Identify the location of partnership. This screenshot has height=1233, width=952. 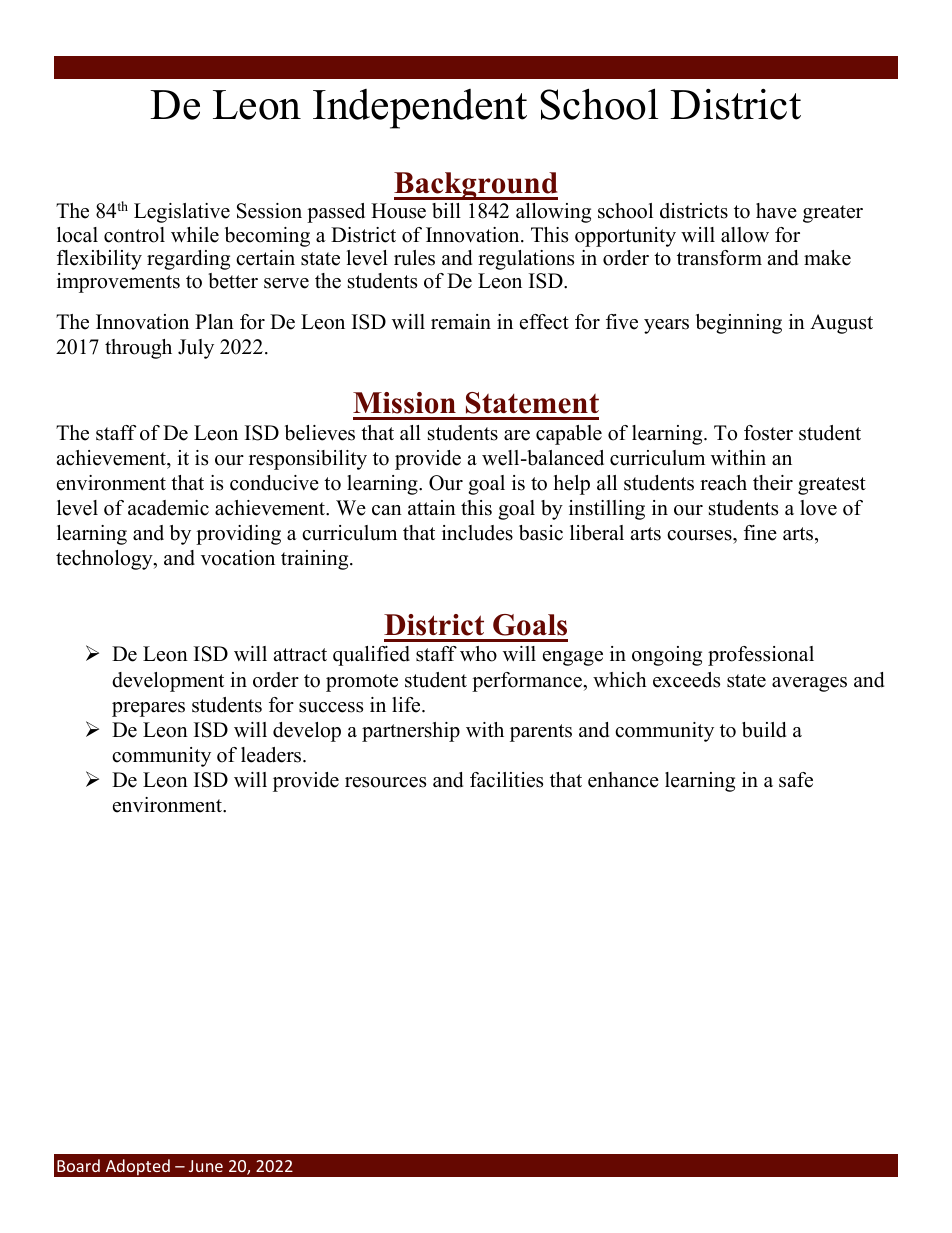
(411, 732).
